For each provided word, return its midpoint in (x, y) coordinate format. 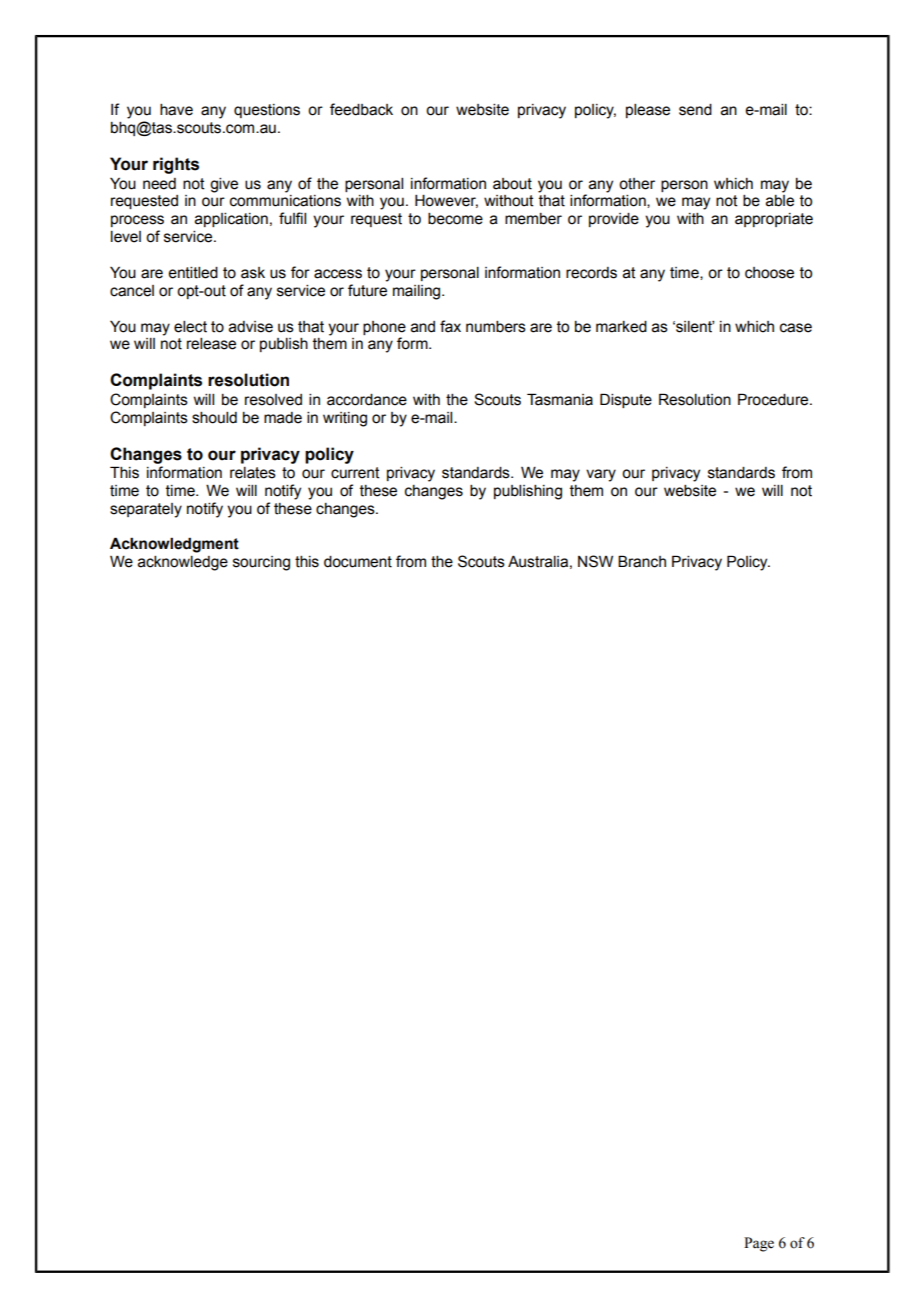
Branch (642, 561)
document (358, 562)
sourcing (261, 563)
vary (601, 475)
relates (253, 473)
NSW (595, 561)
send (695, 110)
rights (176, 165)
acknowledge (183, 563)
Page (759, 1244)
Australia (538, 561)
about (512, 184)
